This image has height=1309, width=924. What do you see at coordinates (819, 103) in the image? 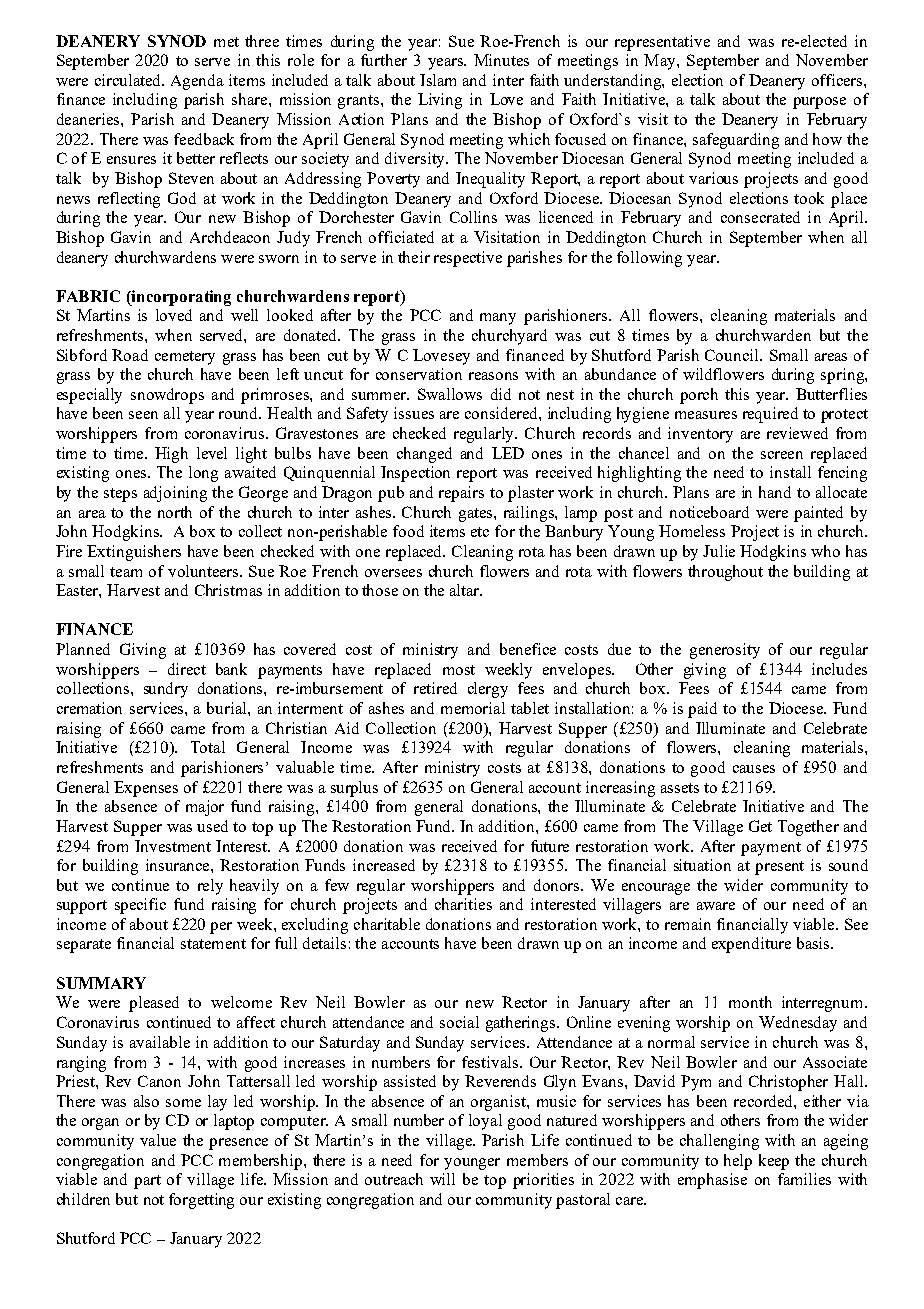
I see `purpose` at bounding box center [819, 103].
